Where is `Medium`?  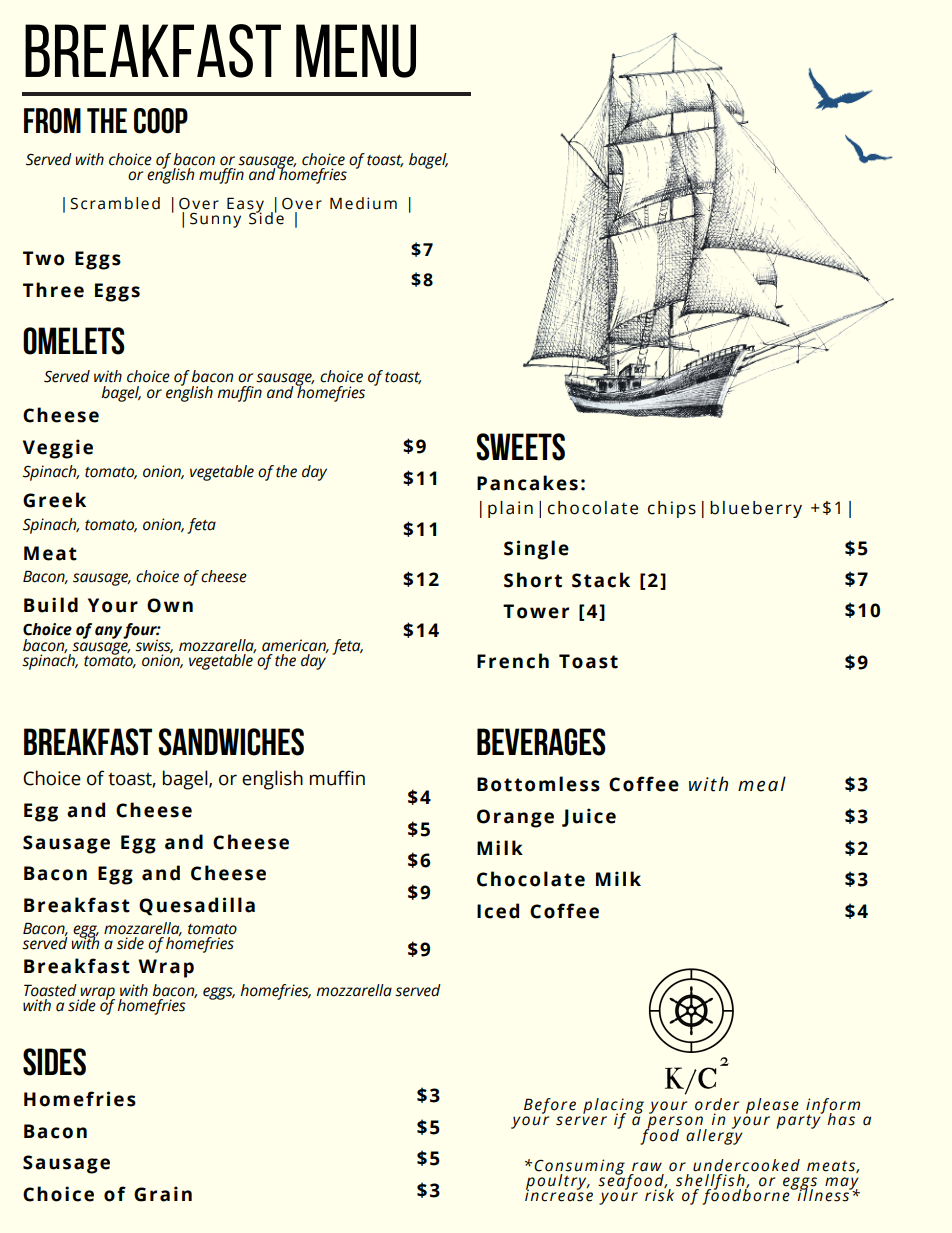 Medium is located at coordinates (363, 203).
